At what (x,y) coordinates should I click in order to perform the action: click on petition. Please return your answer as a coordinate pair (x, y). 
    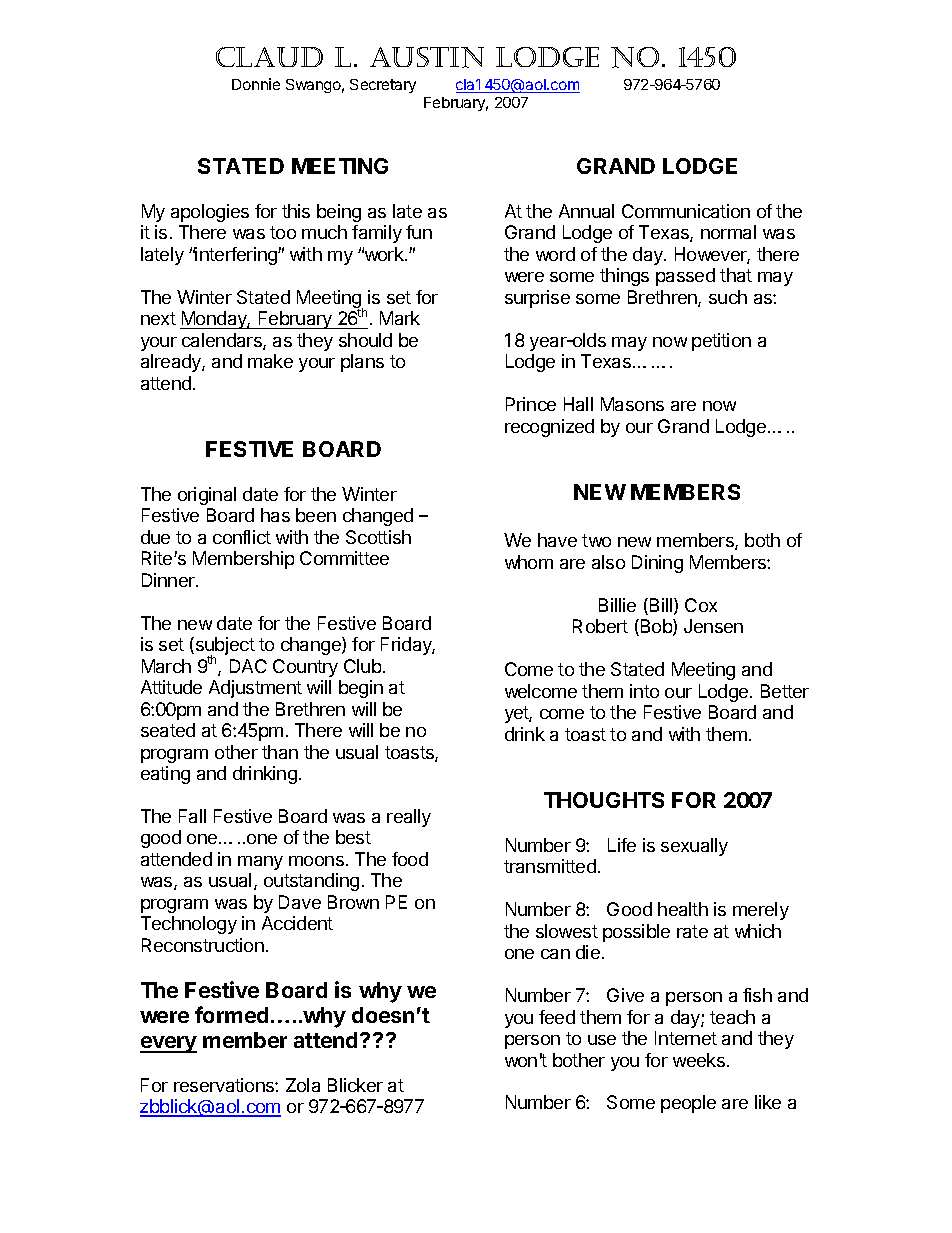
    Looking at the image, I should click on (721, 342).
